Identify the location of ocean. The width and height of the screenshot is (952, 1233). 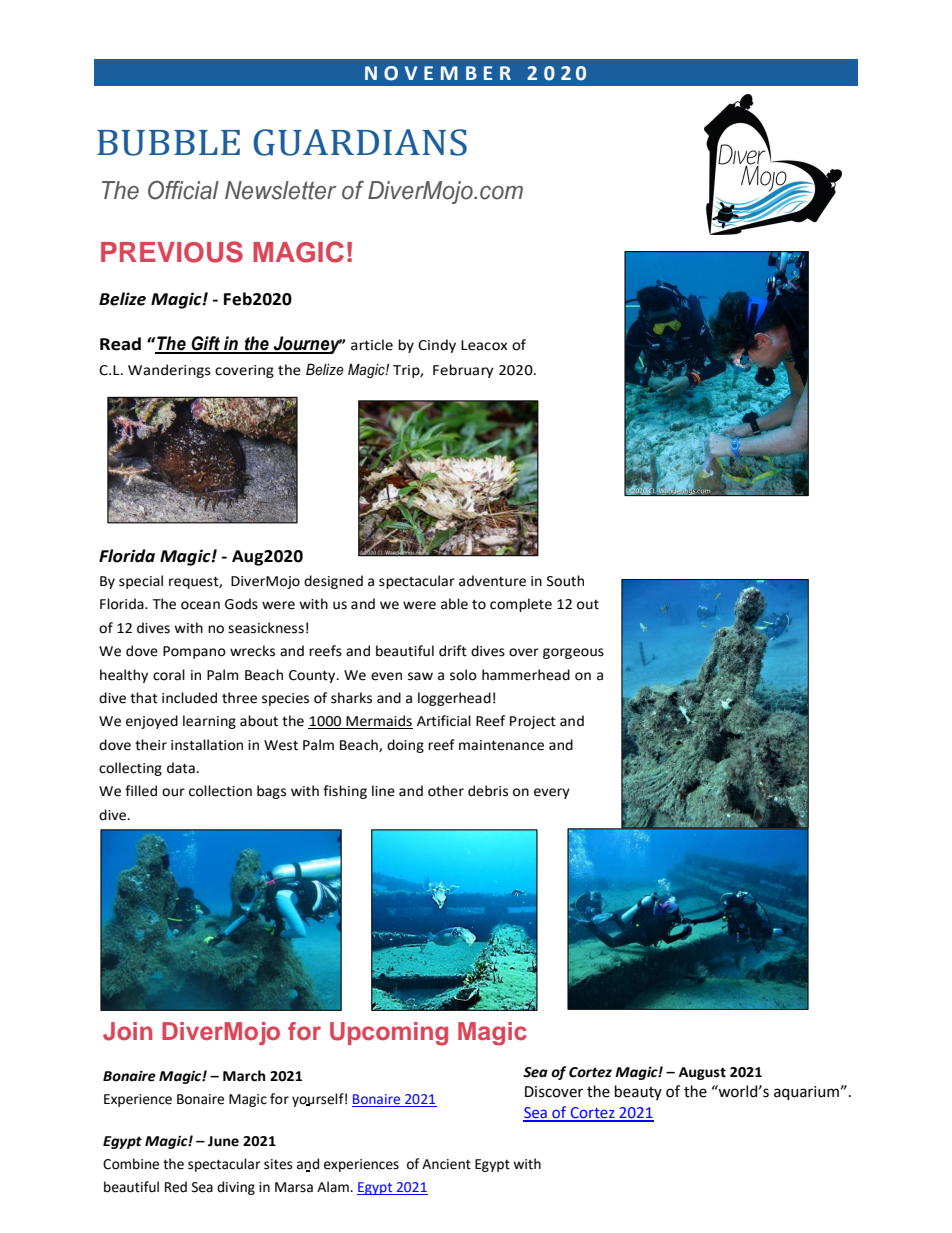
(200, 605).
